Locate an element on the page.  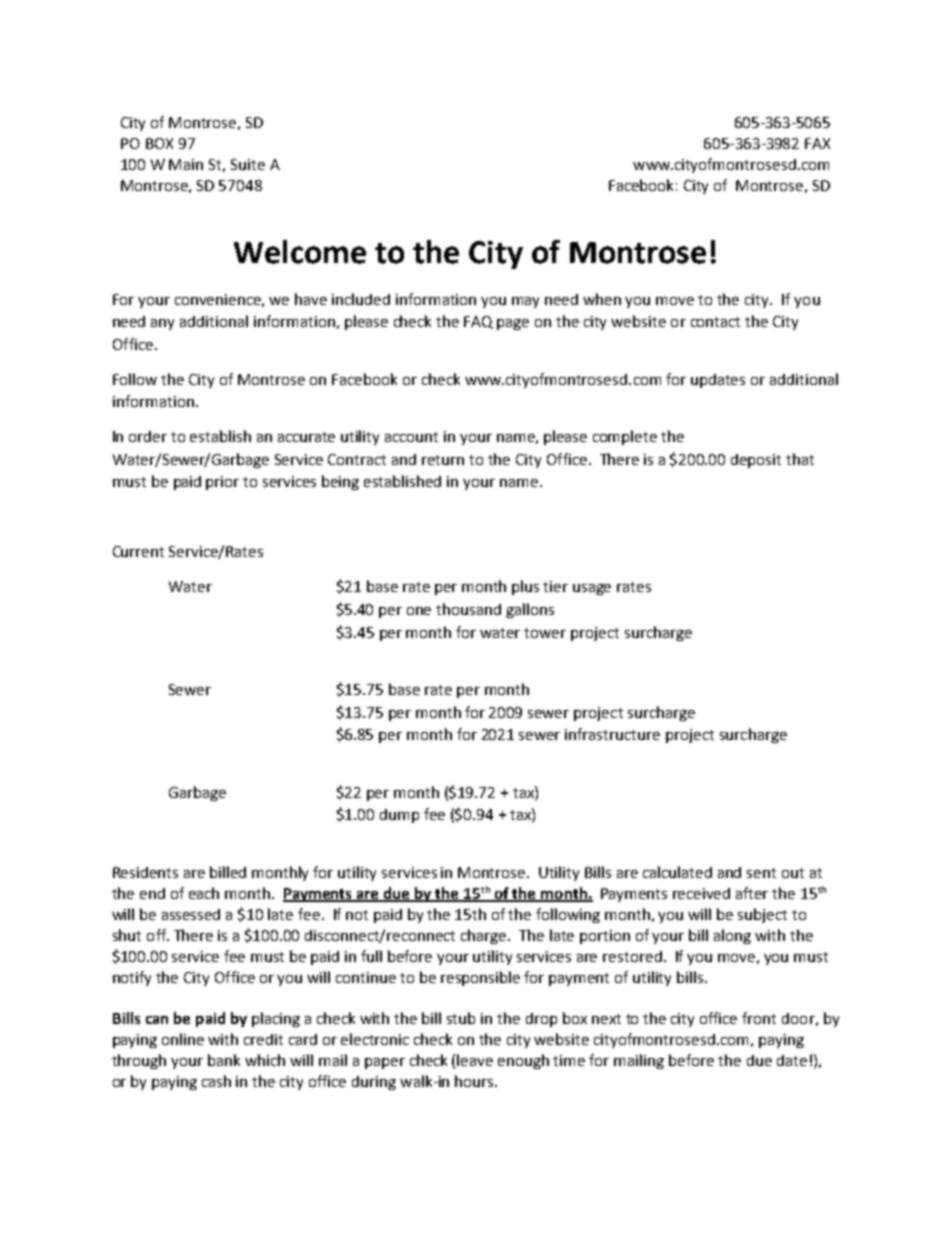
front is located at coordinates (759, 1018).
